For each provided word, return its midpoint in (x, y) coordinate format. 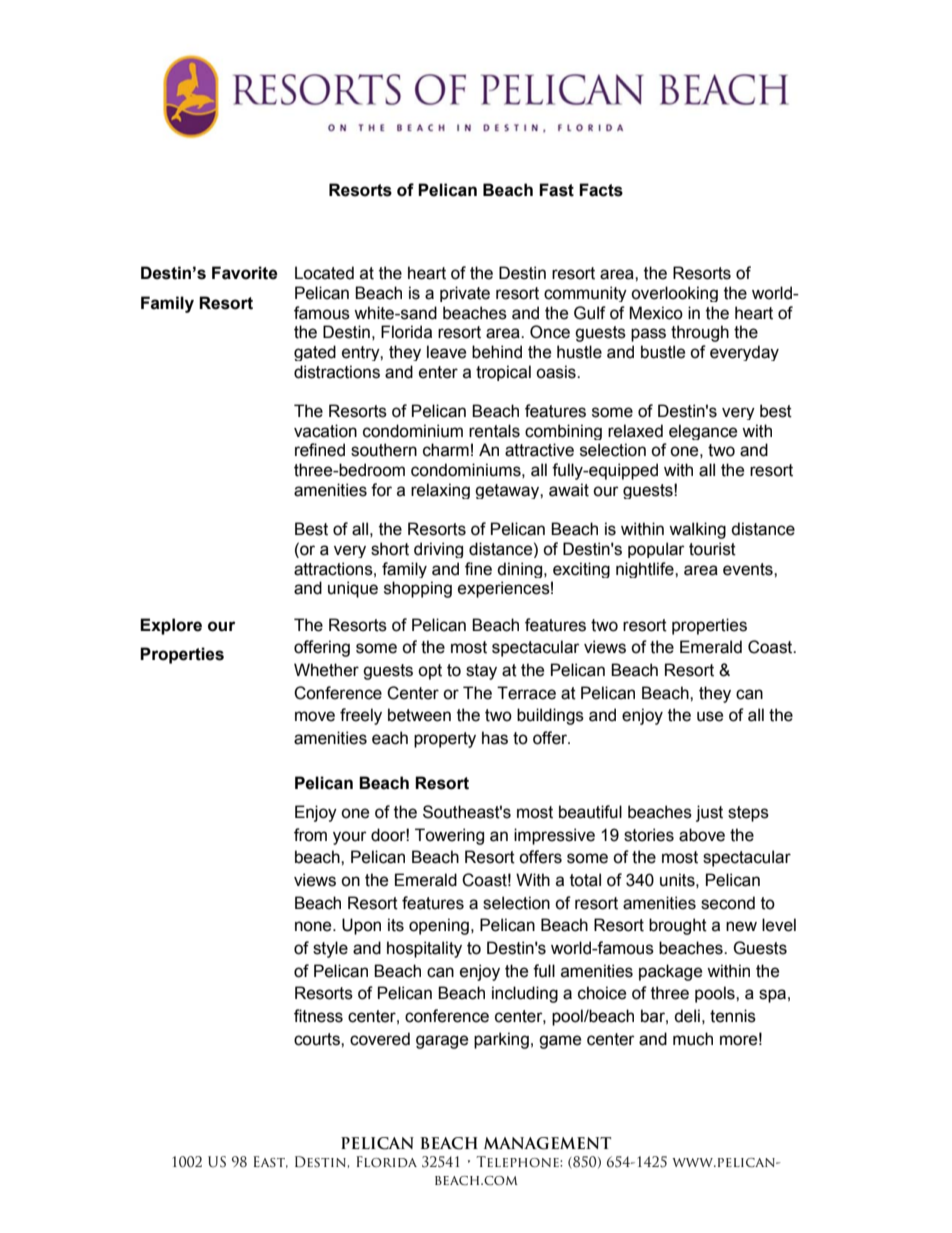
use (710, 716)
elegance (703, 432)
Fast (556, 190)
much (693, 1039)
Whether (326, 670)
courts (318, 1039)
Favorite (245, 273)
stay (481, 672)
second (728, 903)
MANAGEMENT (547, 1143)
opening (439, 926)
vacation (325, 431)
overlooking (674, 294)
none (314, 926)
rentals (494, 431)
